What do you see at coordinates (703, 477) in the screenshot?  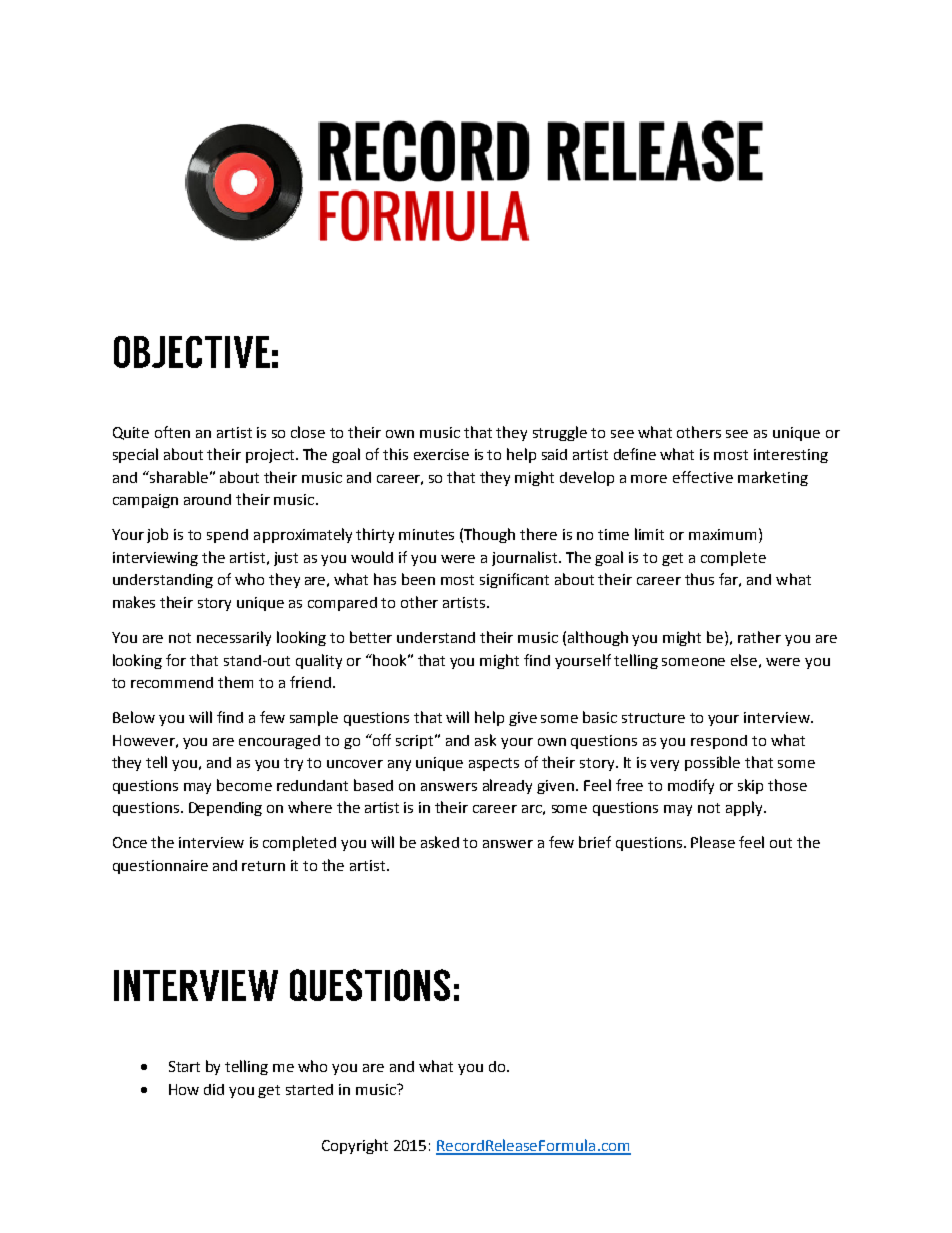 I see `effective` at bounding box center [703, 477].
